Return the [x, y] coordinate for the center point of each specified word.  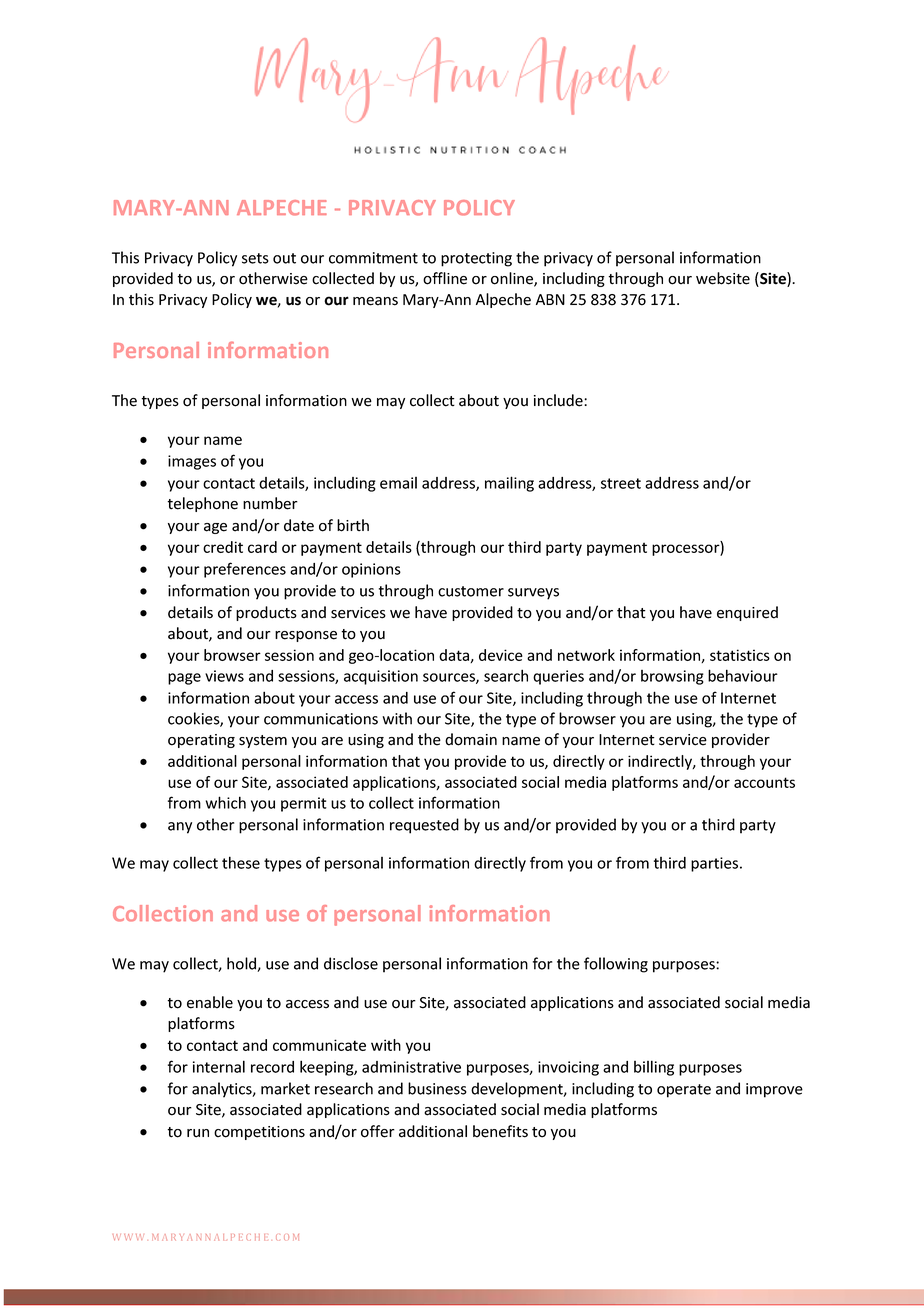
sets [255, 258]
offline [445, 278]
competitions [259, 1133]
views [224, 676]
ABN [550, 299]
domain [471, 739]
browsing [672, 677]
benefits [500, 1131]
